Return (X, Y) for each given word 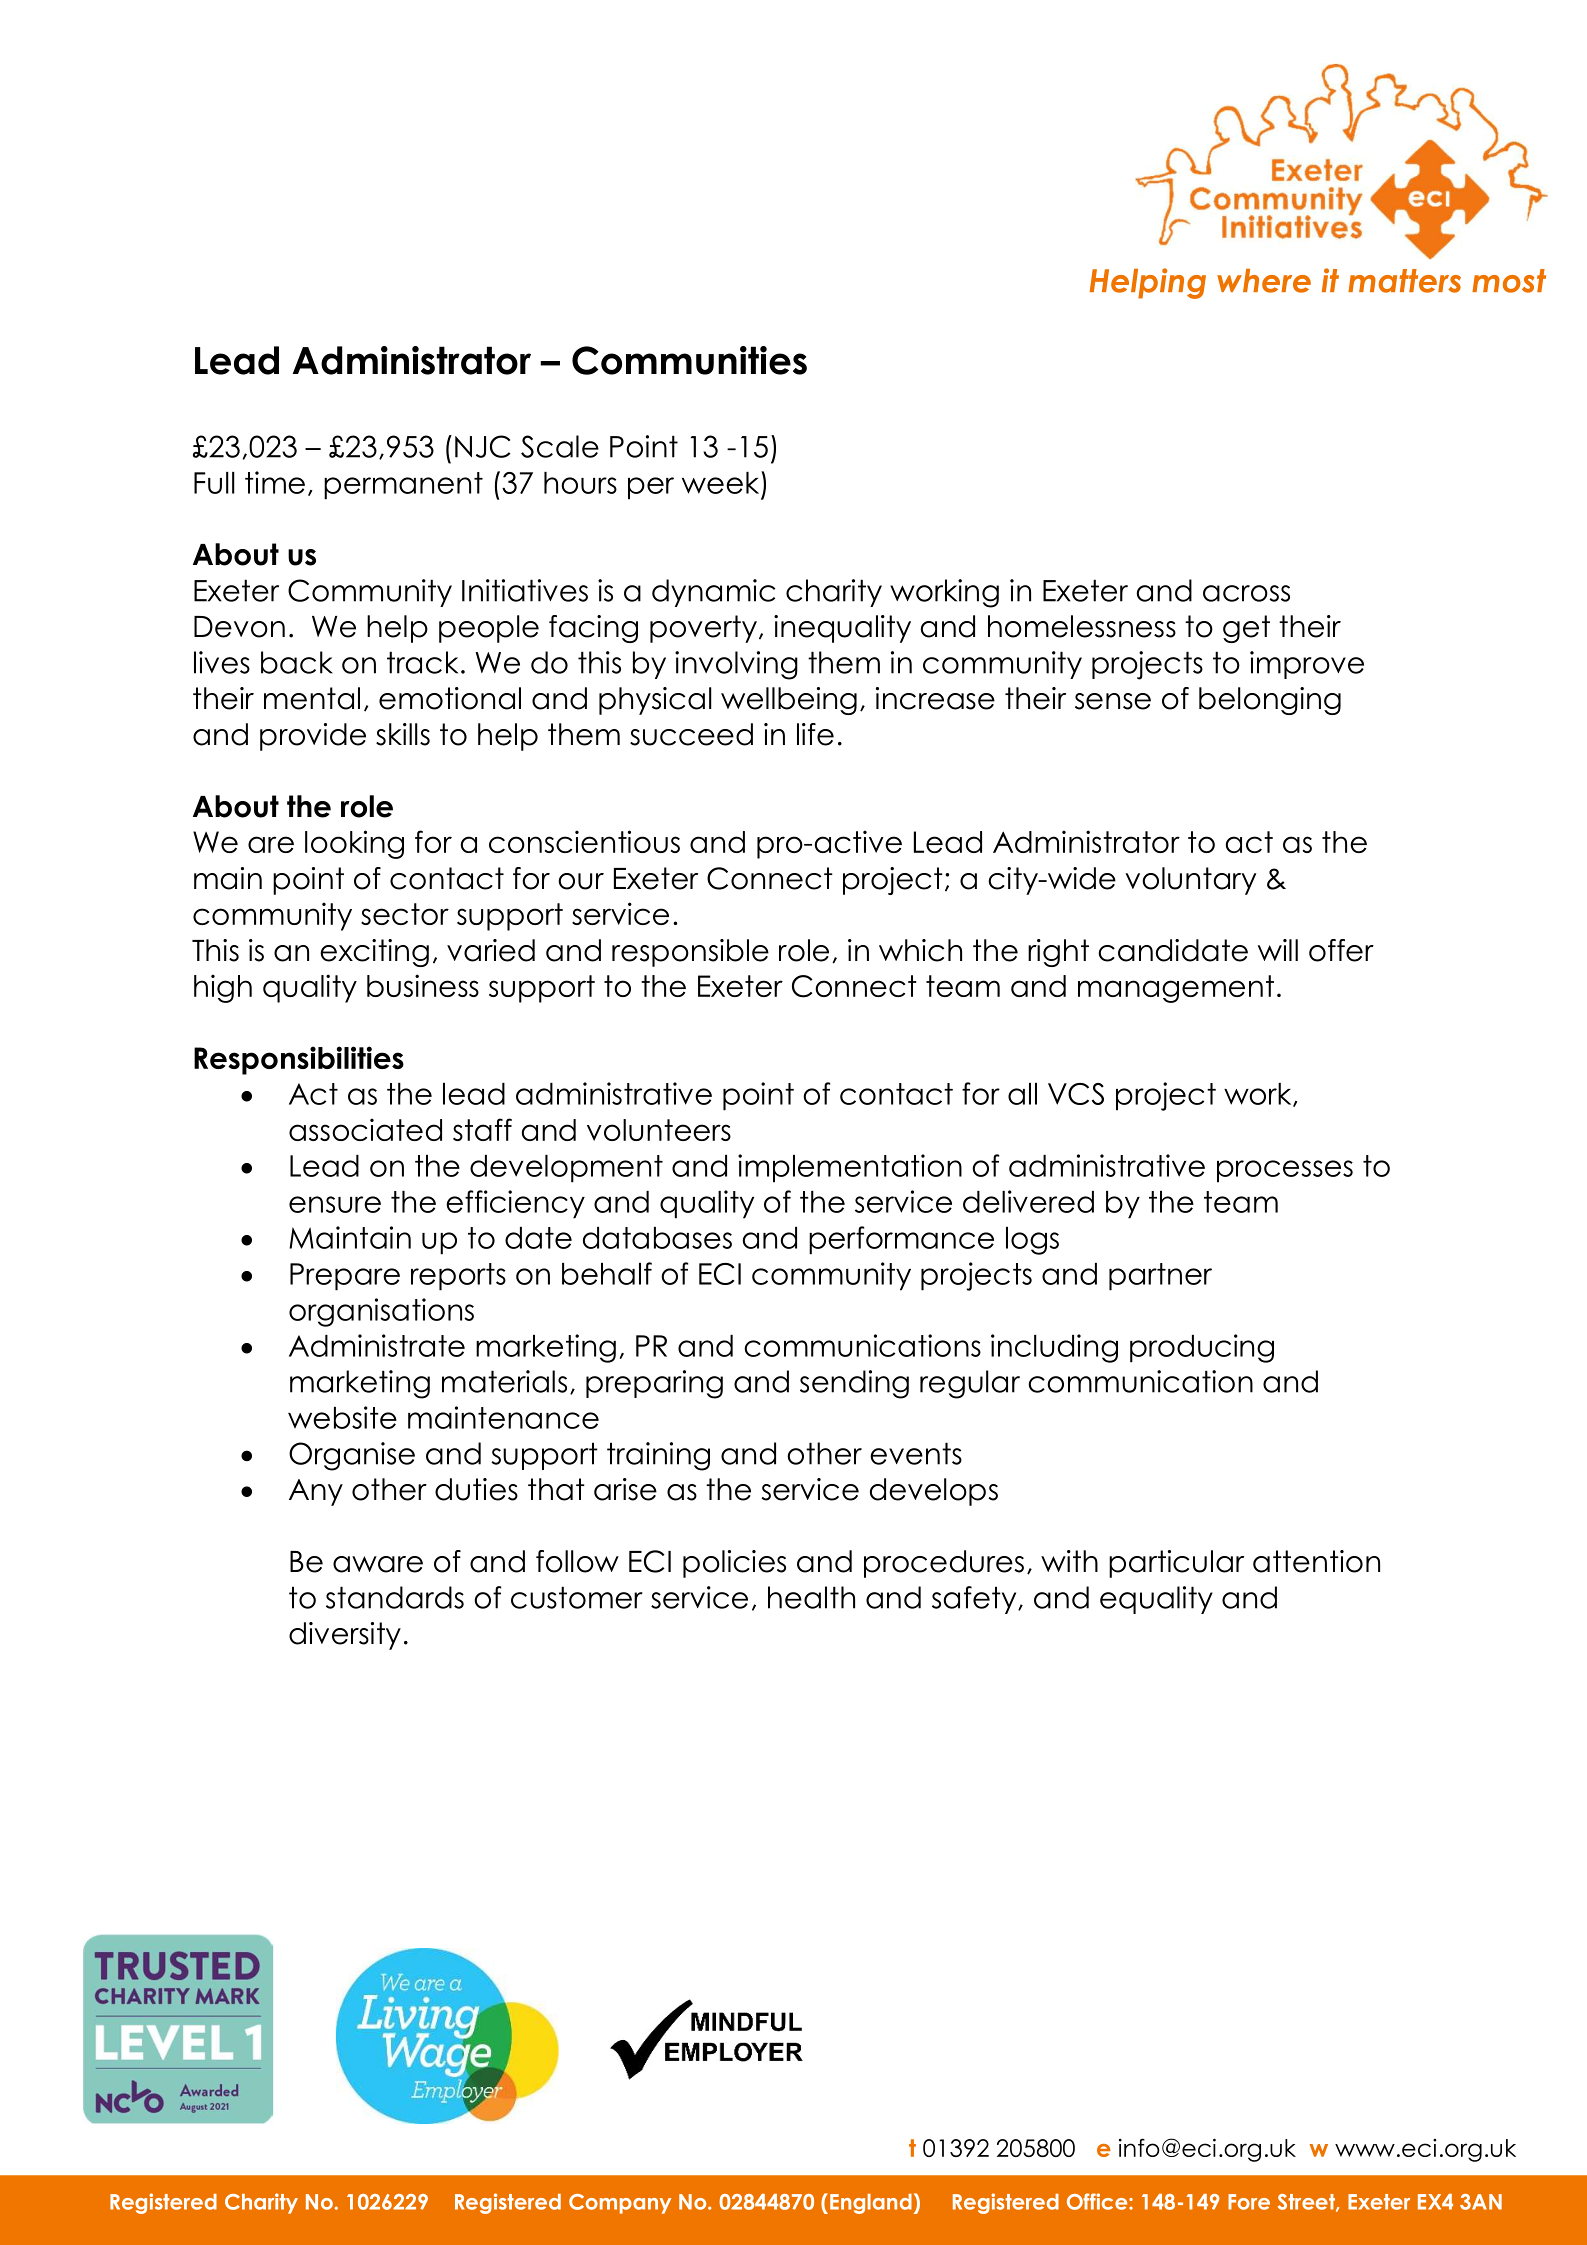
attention (1316, 1561)
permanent (403, 486)
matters (1404, 281)
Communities (689, 360)
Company (620, 2204)
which (920, 950)
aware (378, 1564)
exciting (374, 953)
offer (1341, 950)
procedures (944, 1564)
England (871, 2204)
